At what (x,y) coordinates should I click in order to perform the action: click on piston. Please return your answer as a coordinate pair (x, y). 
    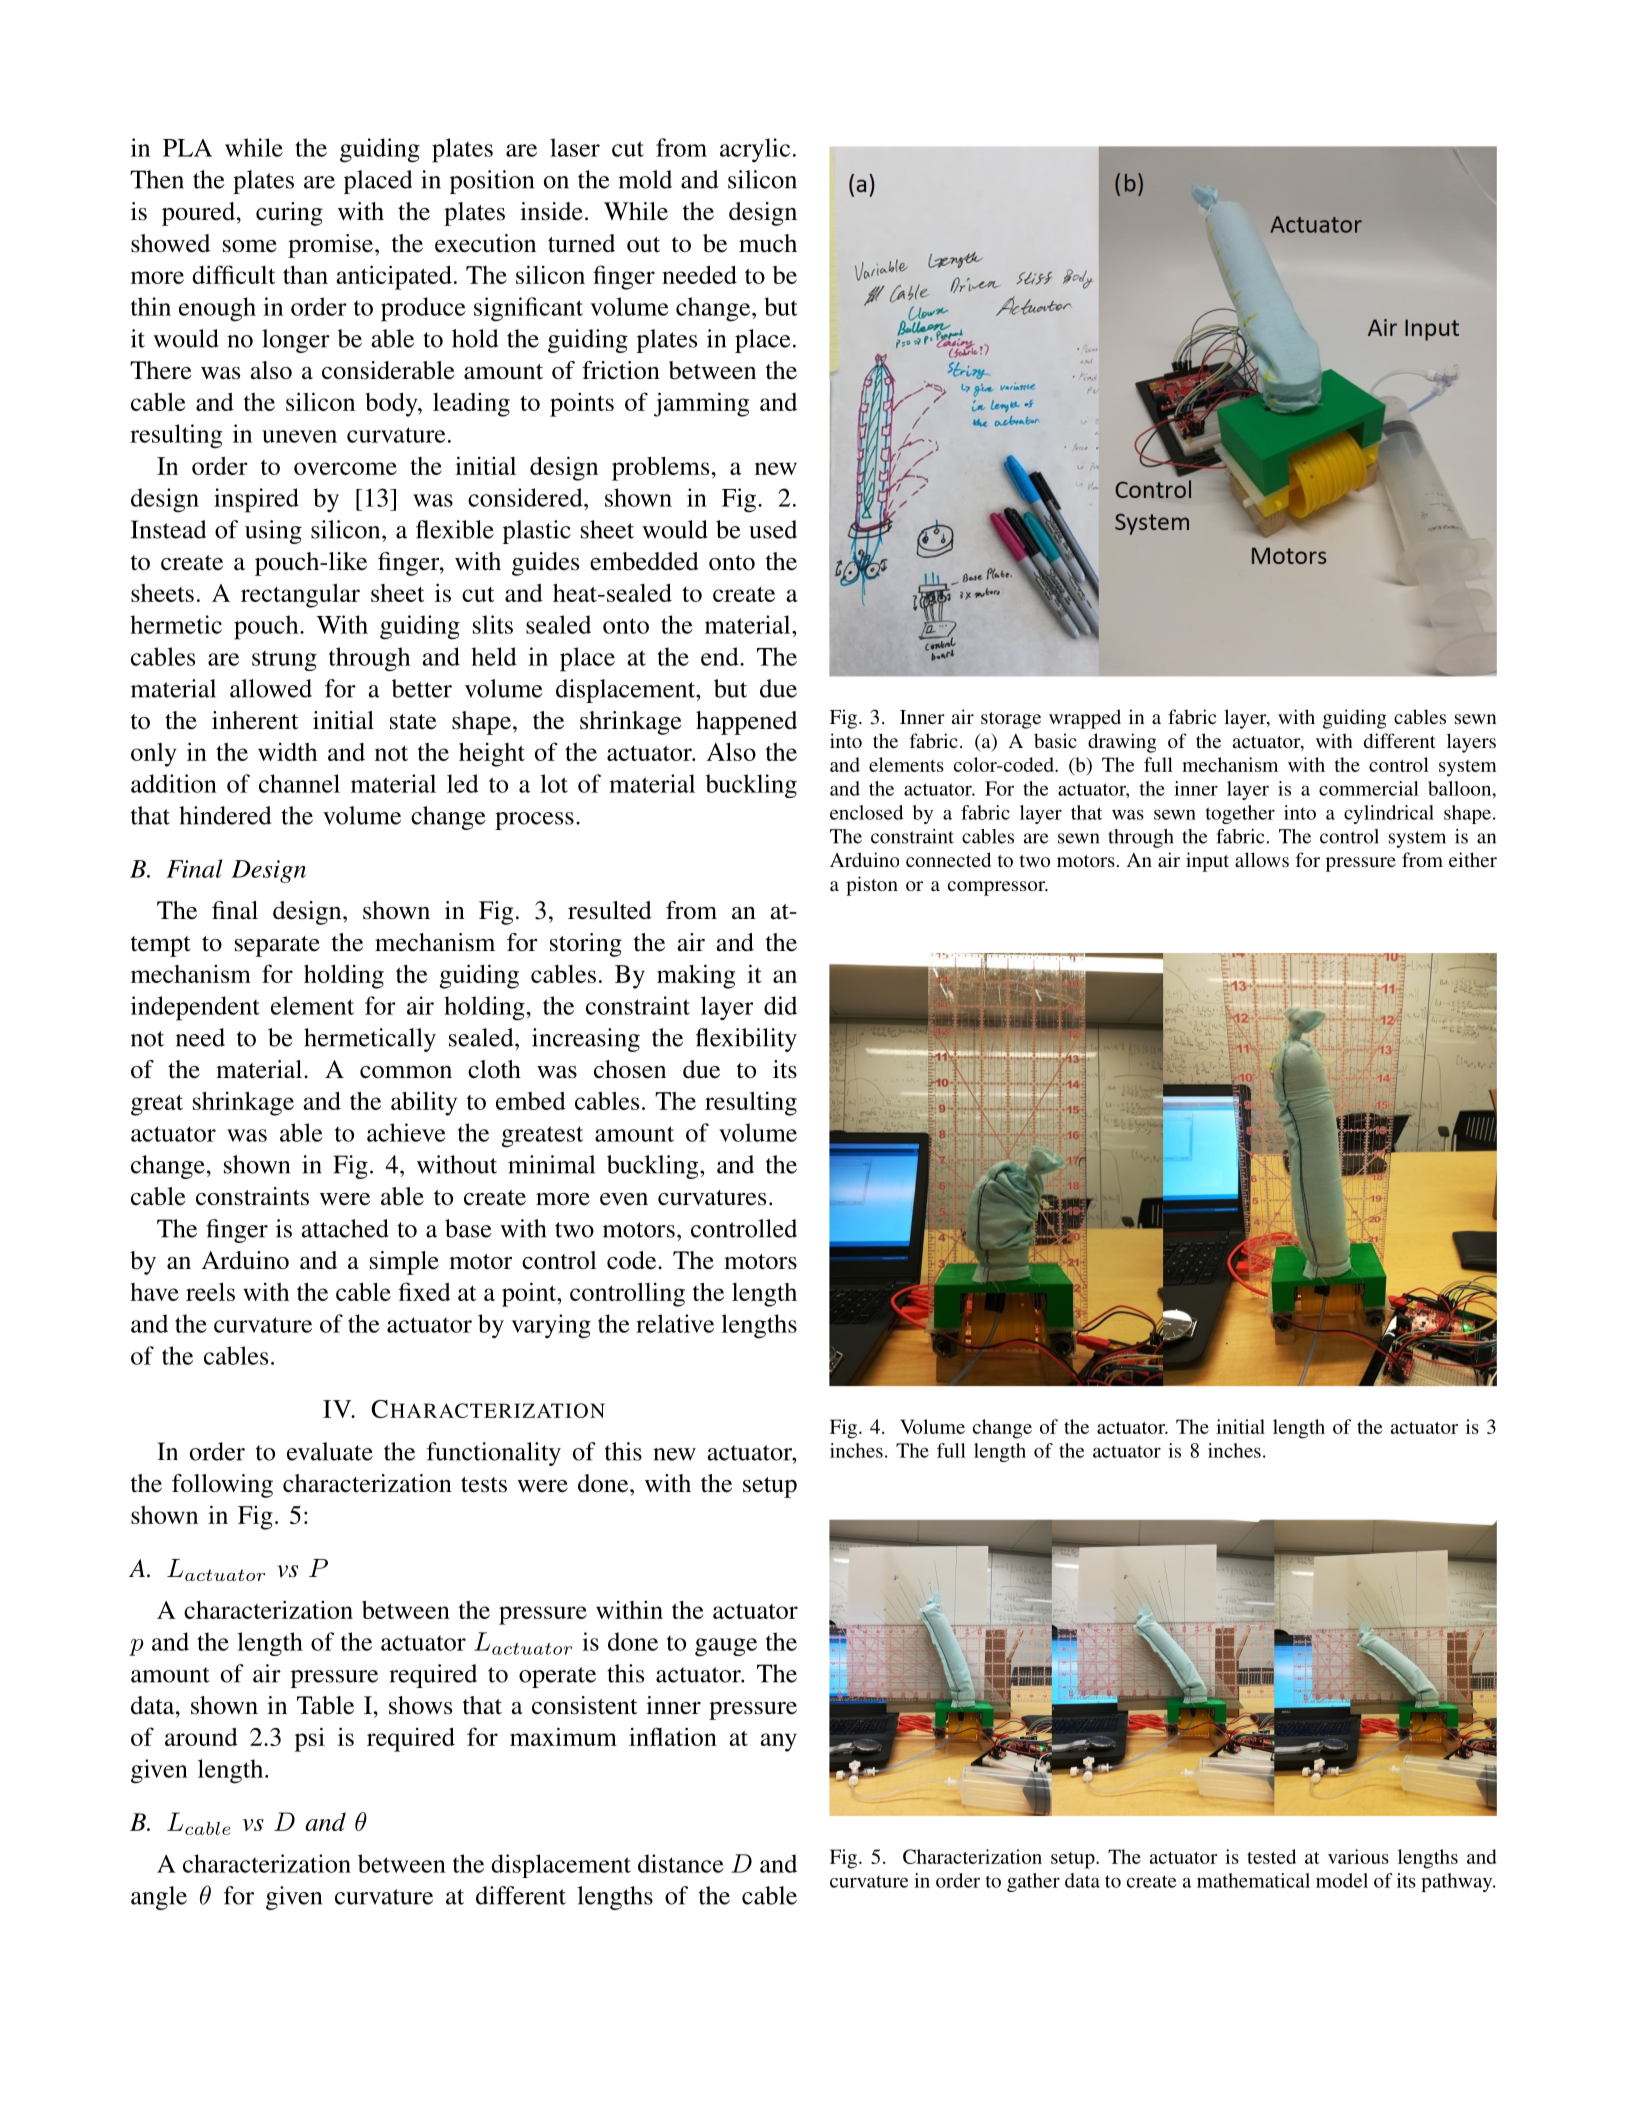
    Looking at the image, I should click on (872, 886).
